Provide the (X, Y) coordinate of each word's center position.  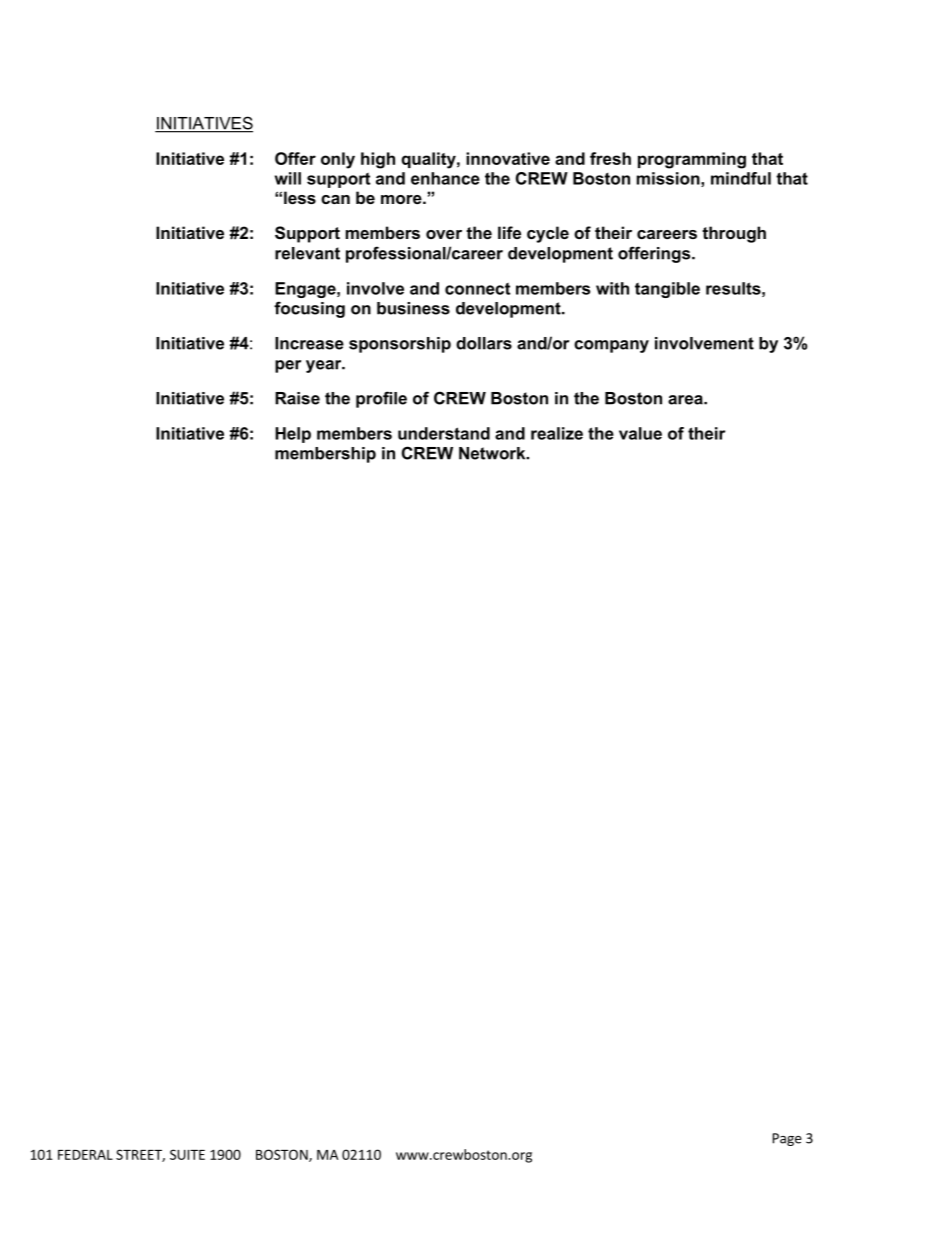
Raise (297, 398)
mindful (741, 178)
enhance (445, 178)
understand (444, 433)
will (288, 178)
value (640, 433)
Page (787, 1139)
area (686, 400)
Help (293, 435)
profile (381, 399)
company (611, 346)
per (288, 366)
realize (557, 433)
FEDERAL (85, 1154)
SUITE (187, 1154)
